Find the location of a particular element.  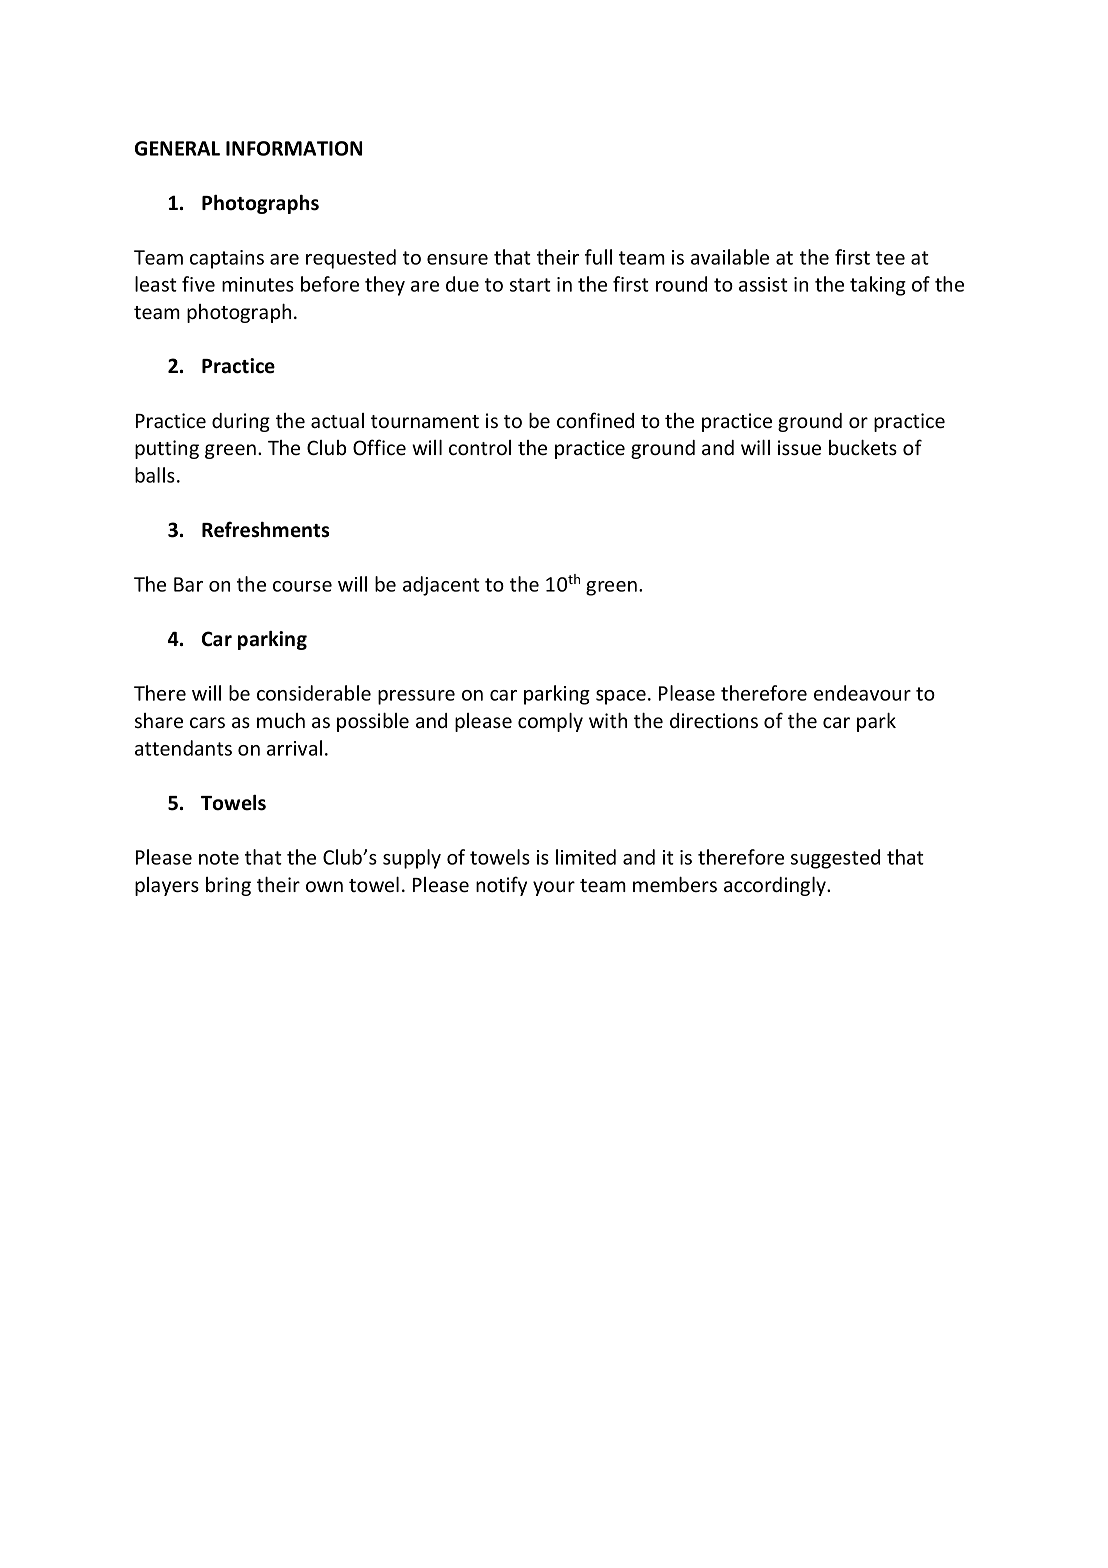

during is located at coordinates (241, 422).
